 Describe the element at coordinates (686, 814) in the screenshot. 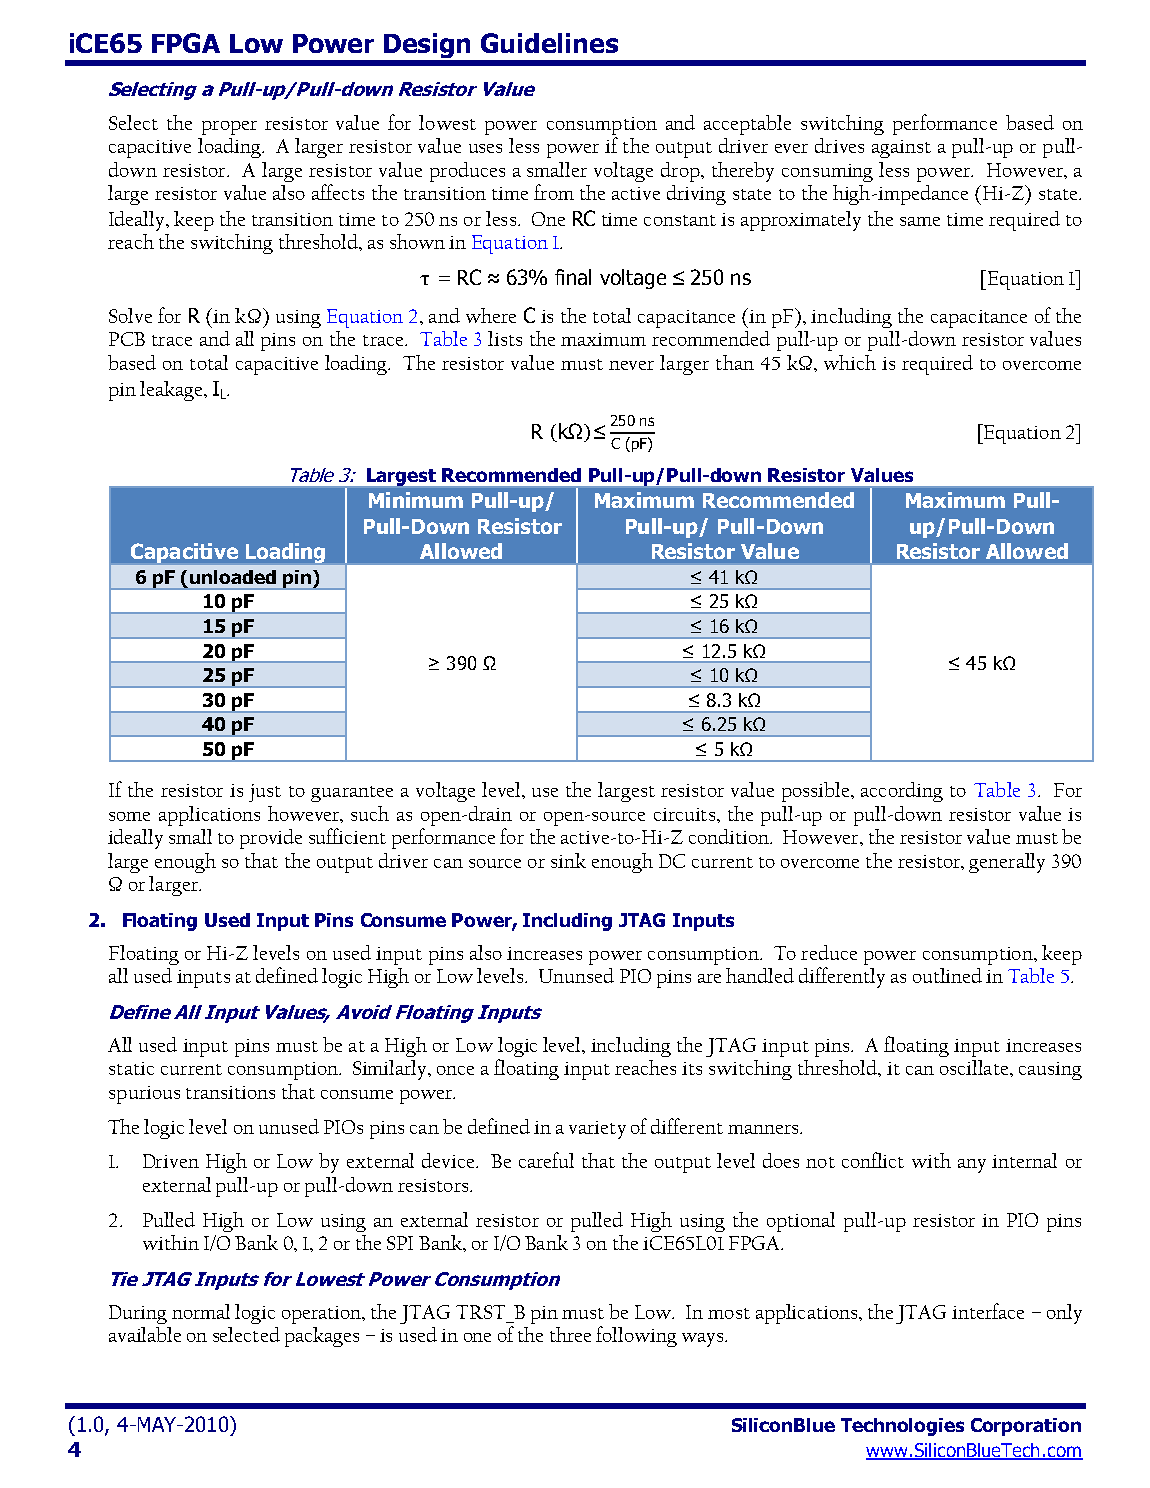

I see `circuits` at that location.
